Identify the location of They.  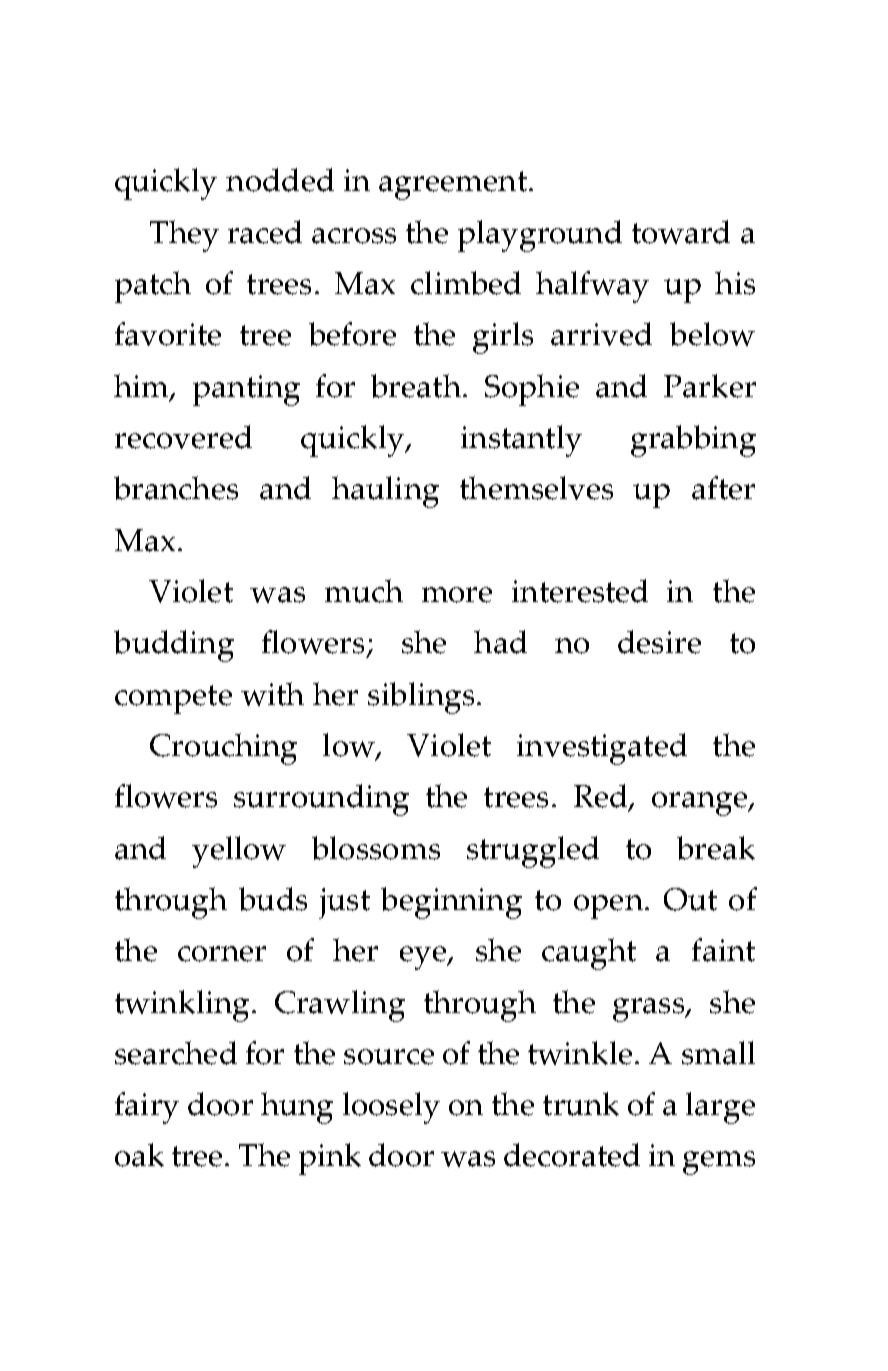
(184, 236).
